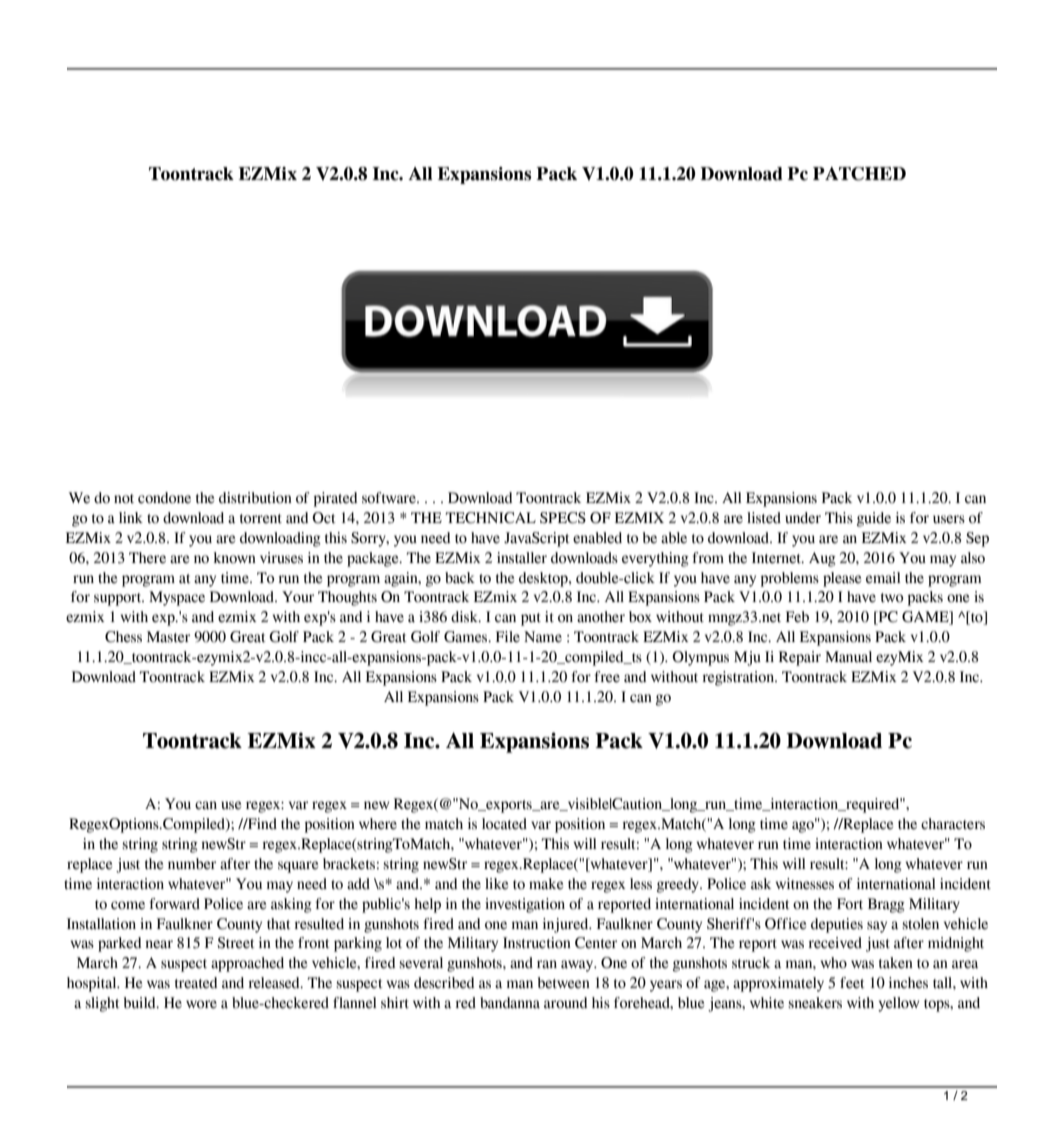  Describe the element at coordinates (390, 498) in the page. I see `software` at that location.
